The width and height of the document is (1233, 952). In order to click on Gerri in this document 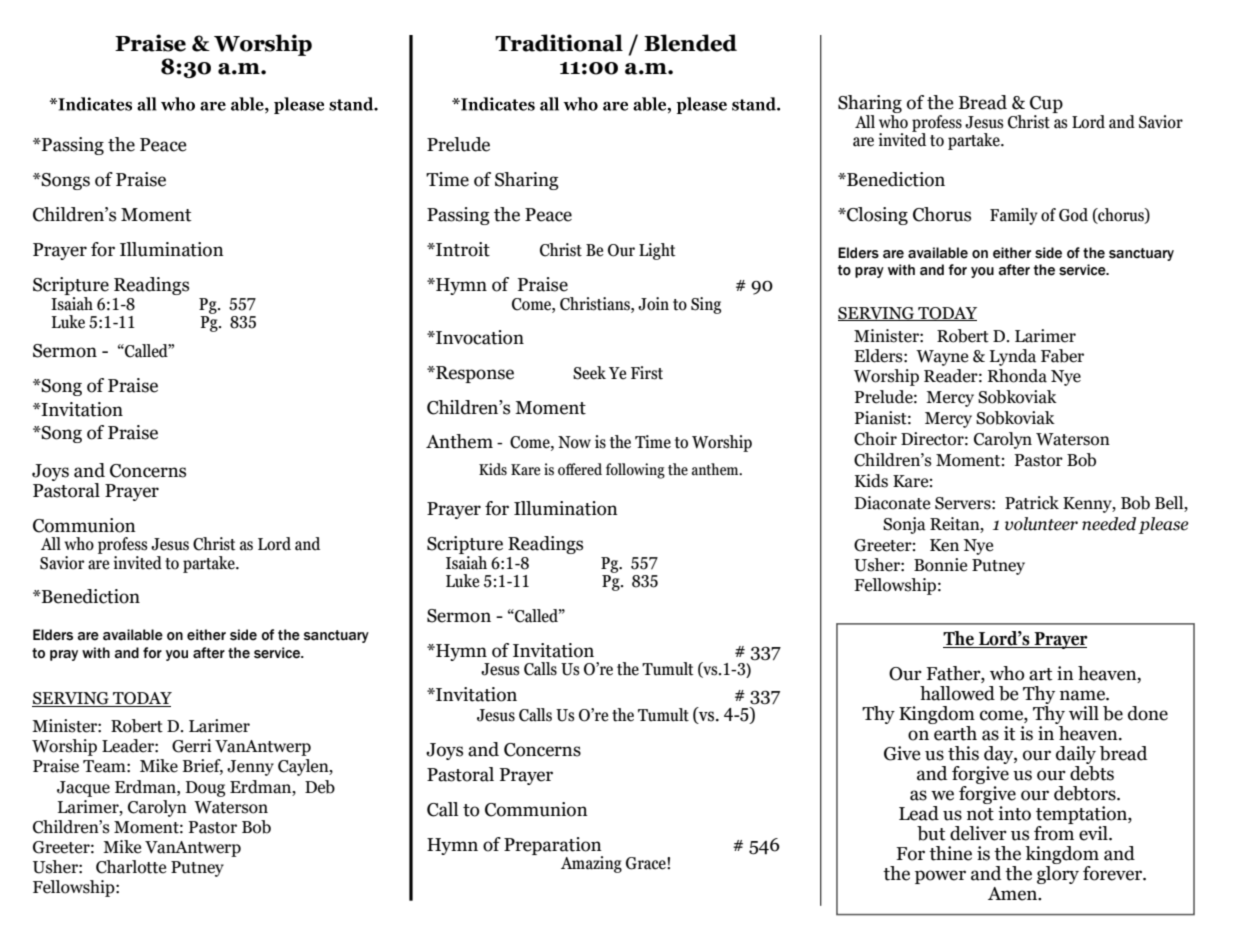, I will do `click(192, 746)`.
